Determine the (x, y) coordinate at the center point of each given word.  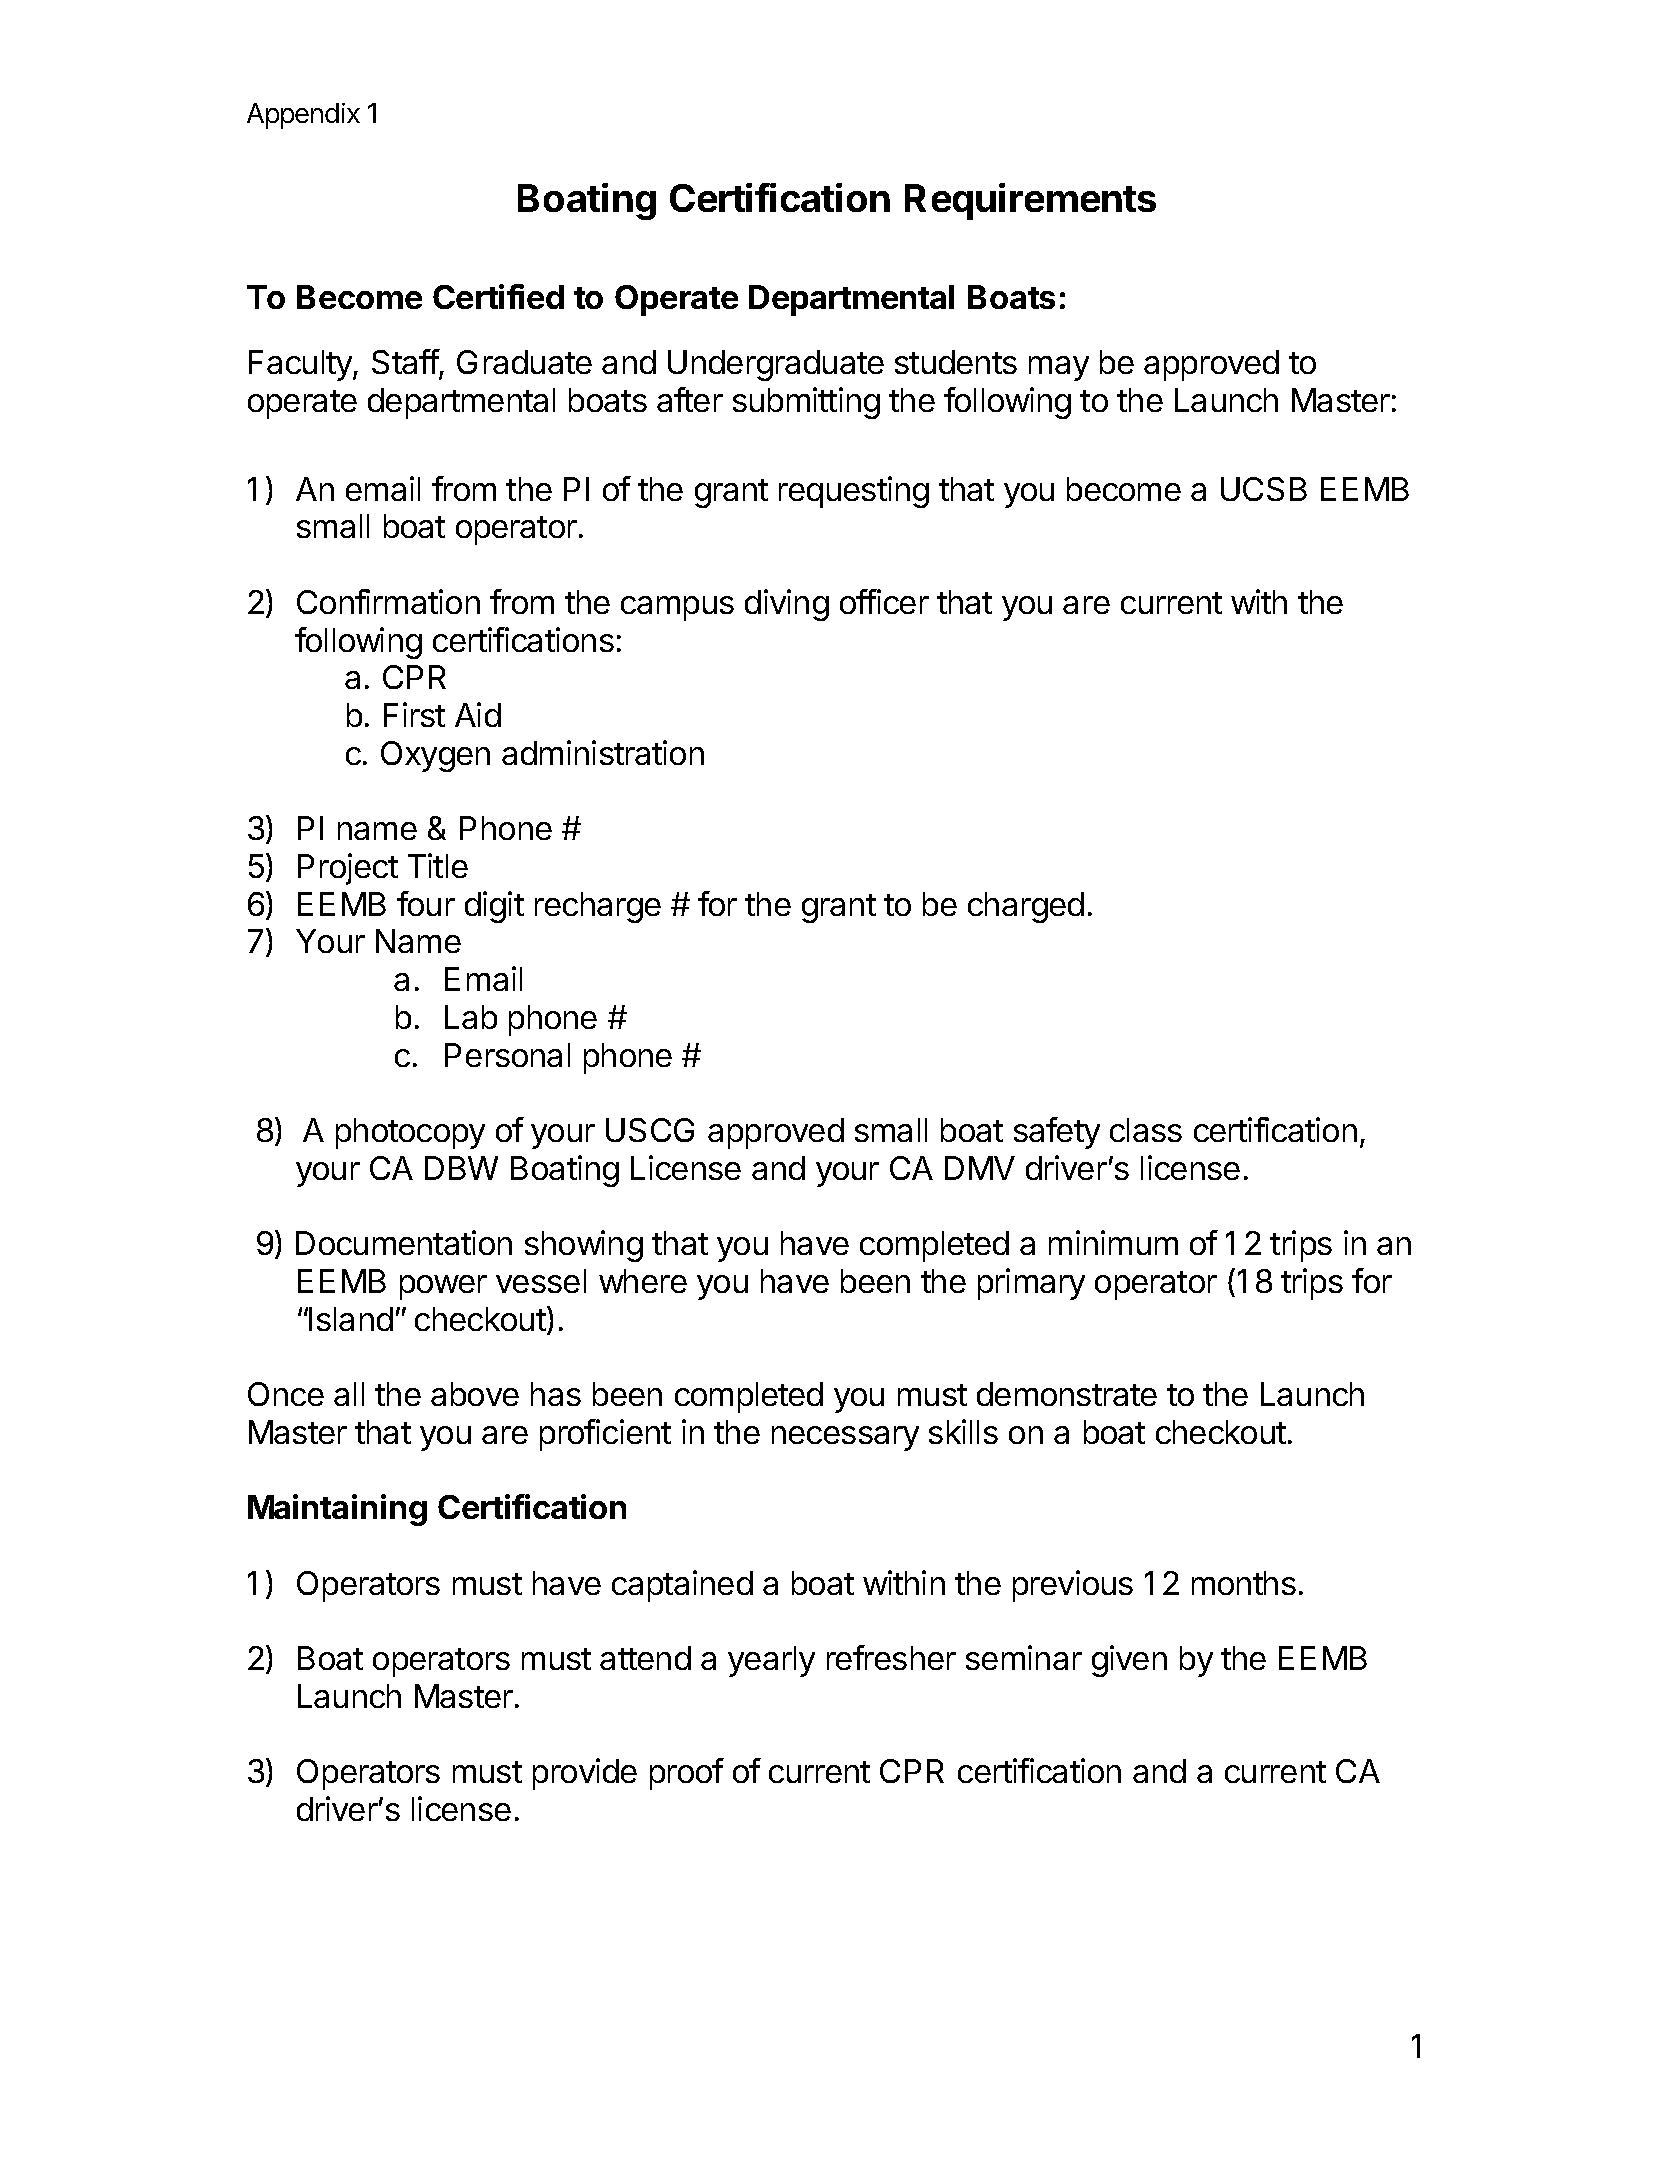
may (1059, 368)
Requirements (1030, 201)
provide (585, 1774)
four (426, 903)
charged (1026, 907)
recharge (598, 907)
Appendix (303, 116)
